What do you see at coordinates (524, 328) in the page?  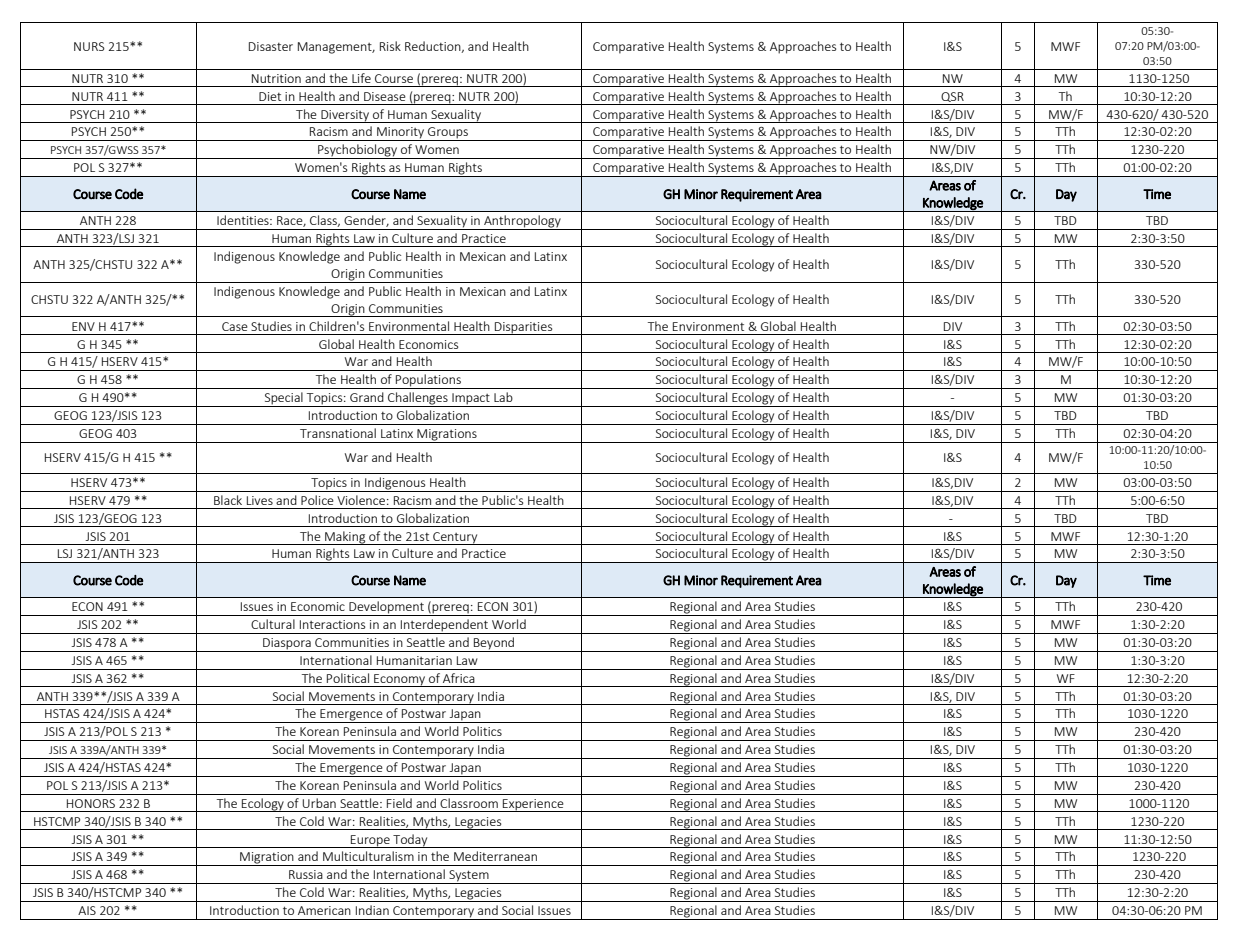 I see `Disparities` at bounding box center [524, 328].
